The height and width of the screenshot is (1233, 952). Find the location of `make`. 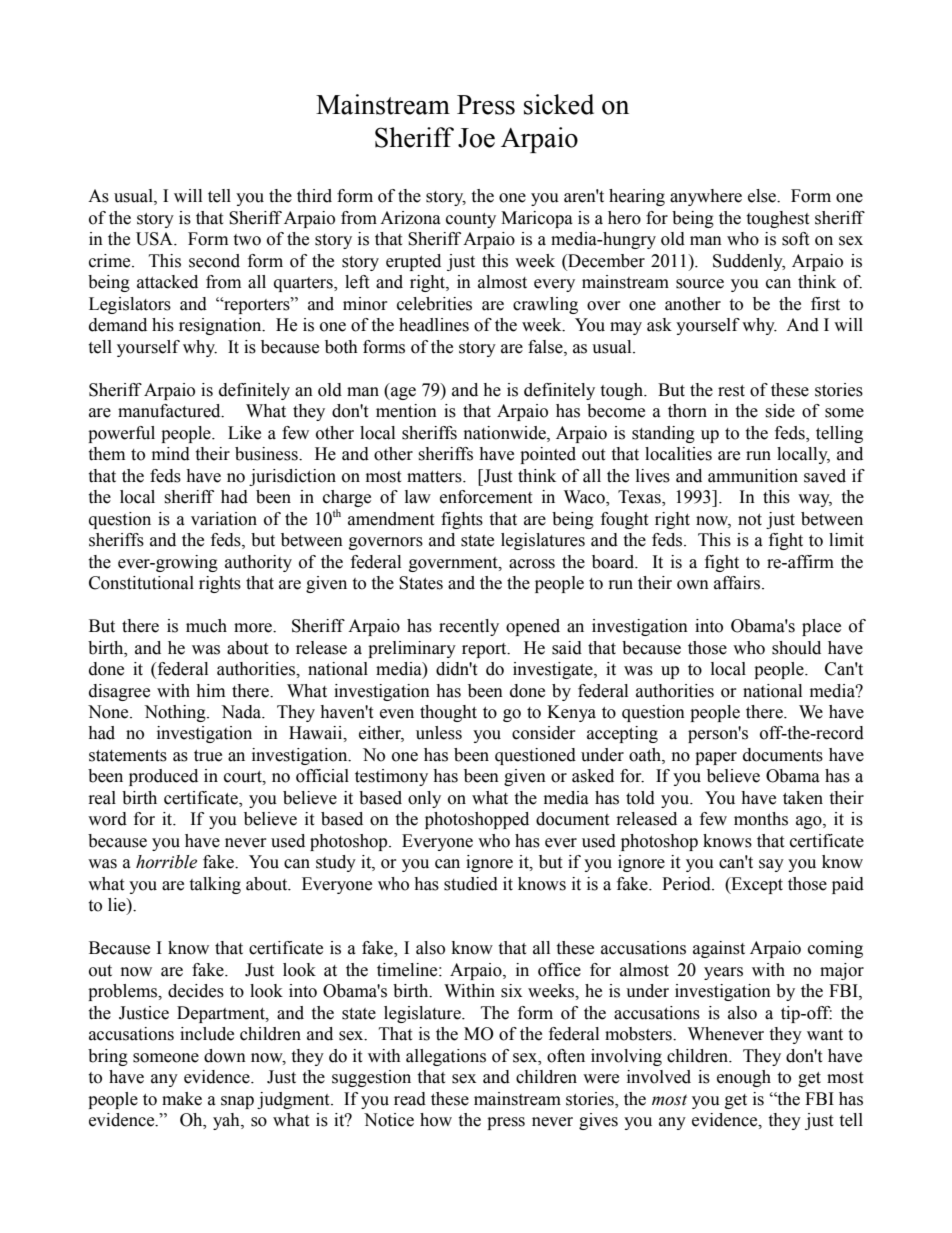

make is located at coordinates (182, 1099).
